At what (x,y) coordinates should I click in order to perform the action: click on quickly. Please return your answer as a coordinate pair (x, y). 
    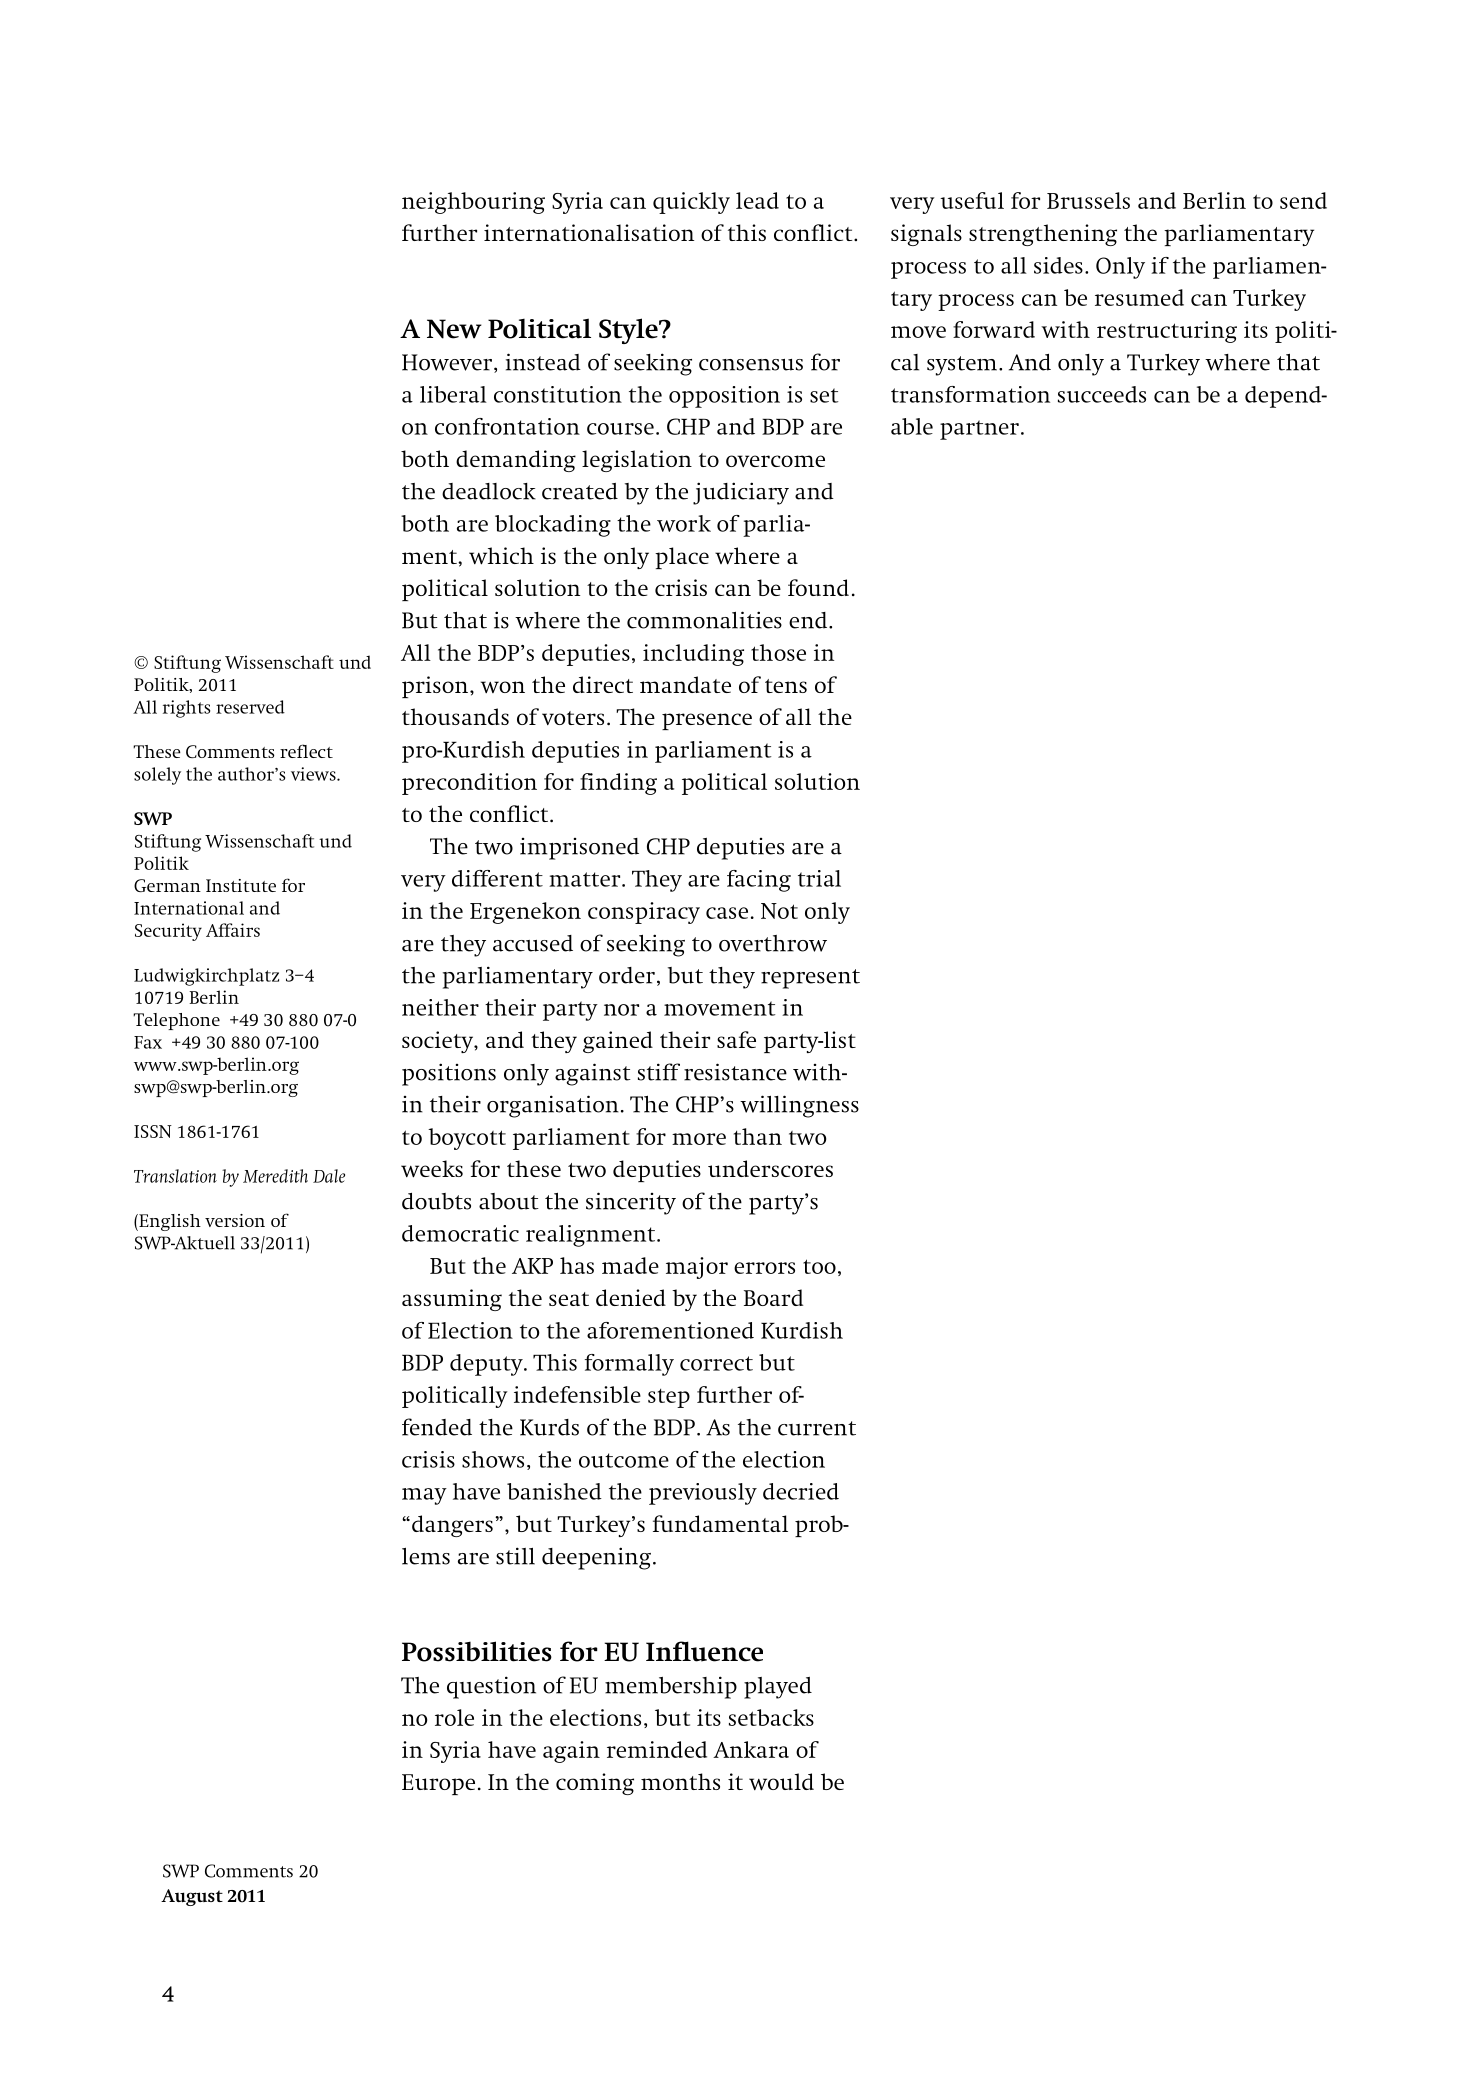
    Looking at the image, I should click on (691, 203).
